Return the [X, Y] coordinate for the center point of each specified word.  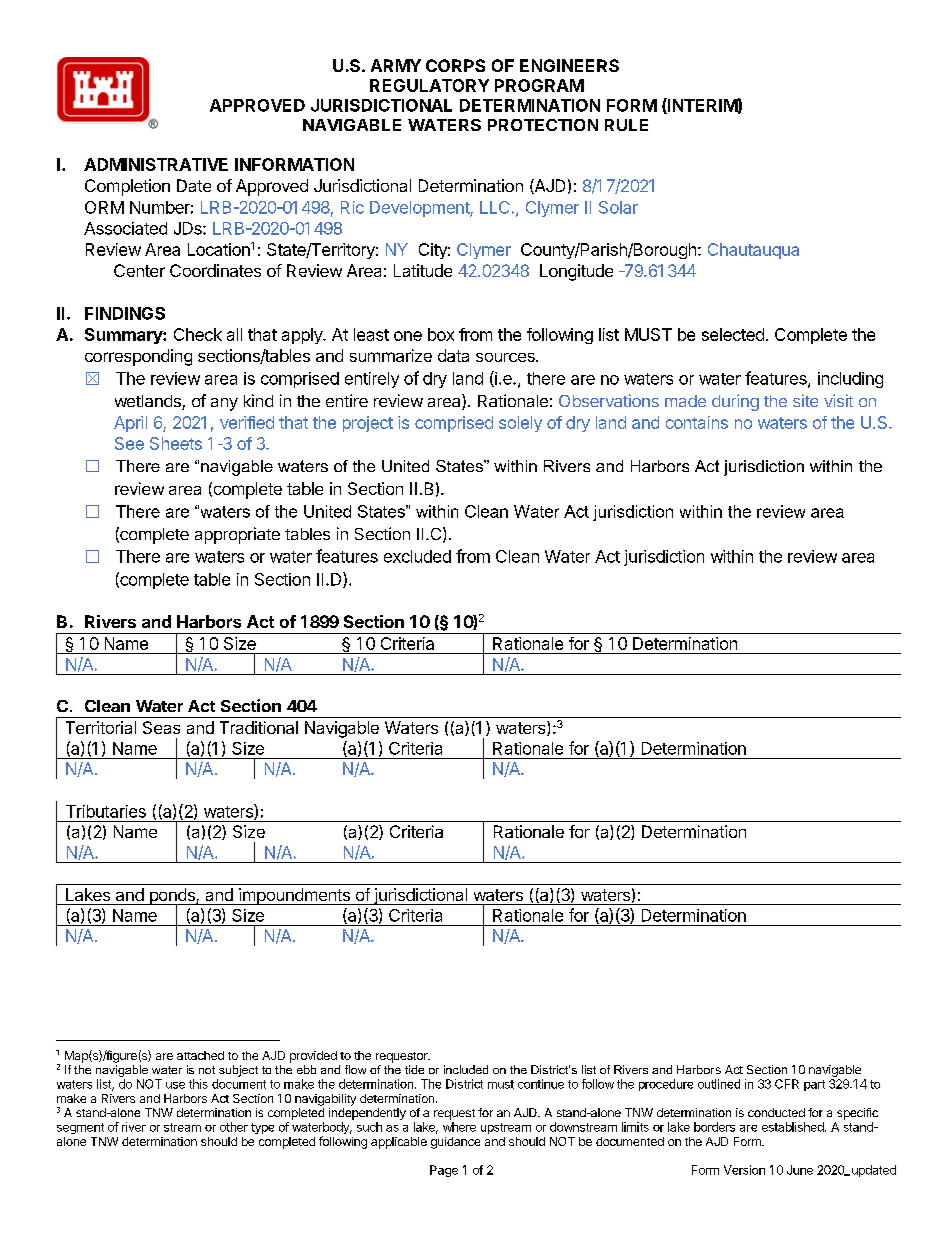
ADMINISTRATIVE [156, 164]
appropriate [237, 535]
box [441, 334]
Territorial [101, 727]
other [234, 1127]
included [466, 1069]
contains [697, 422]
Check [198, 334]
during [735, 402]
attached [200, 1055]
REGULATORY [429, 85]
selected [733, 334]
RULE [626, 125]
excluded [417, 556]
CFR [787, 1084]
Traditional [259, 727]
